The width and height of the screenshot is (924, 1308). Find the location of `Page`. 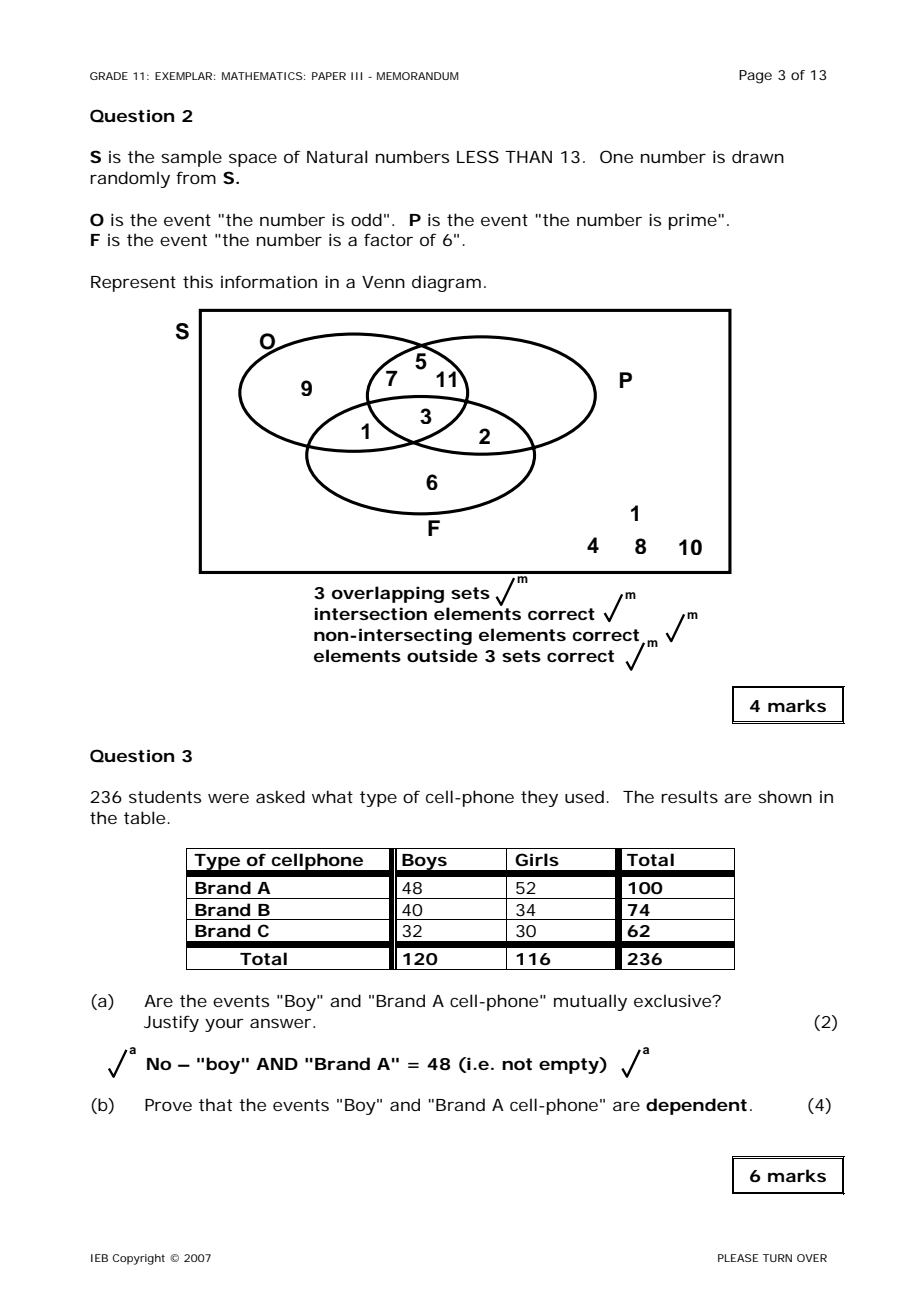

Page is located at coordinates (755, 77).
